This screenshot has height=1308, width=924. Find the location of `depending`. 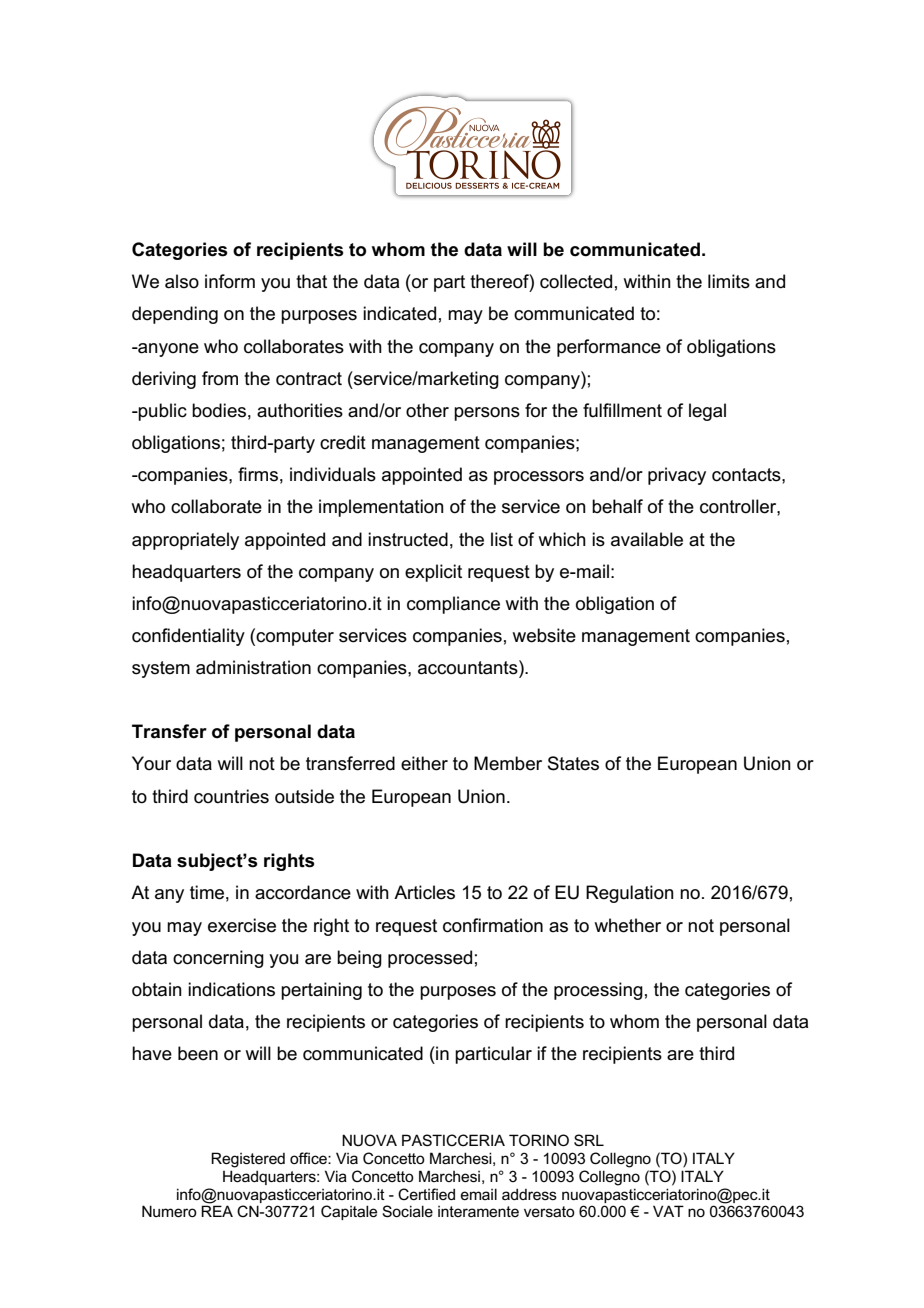

depending is located at coordinates (175, 315).
